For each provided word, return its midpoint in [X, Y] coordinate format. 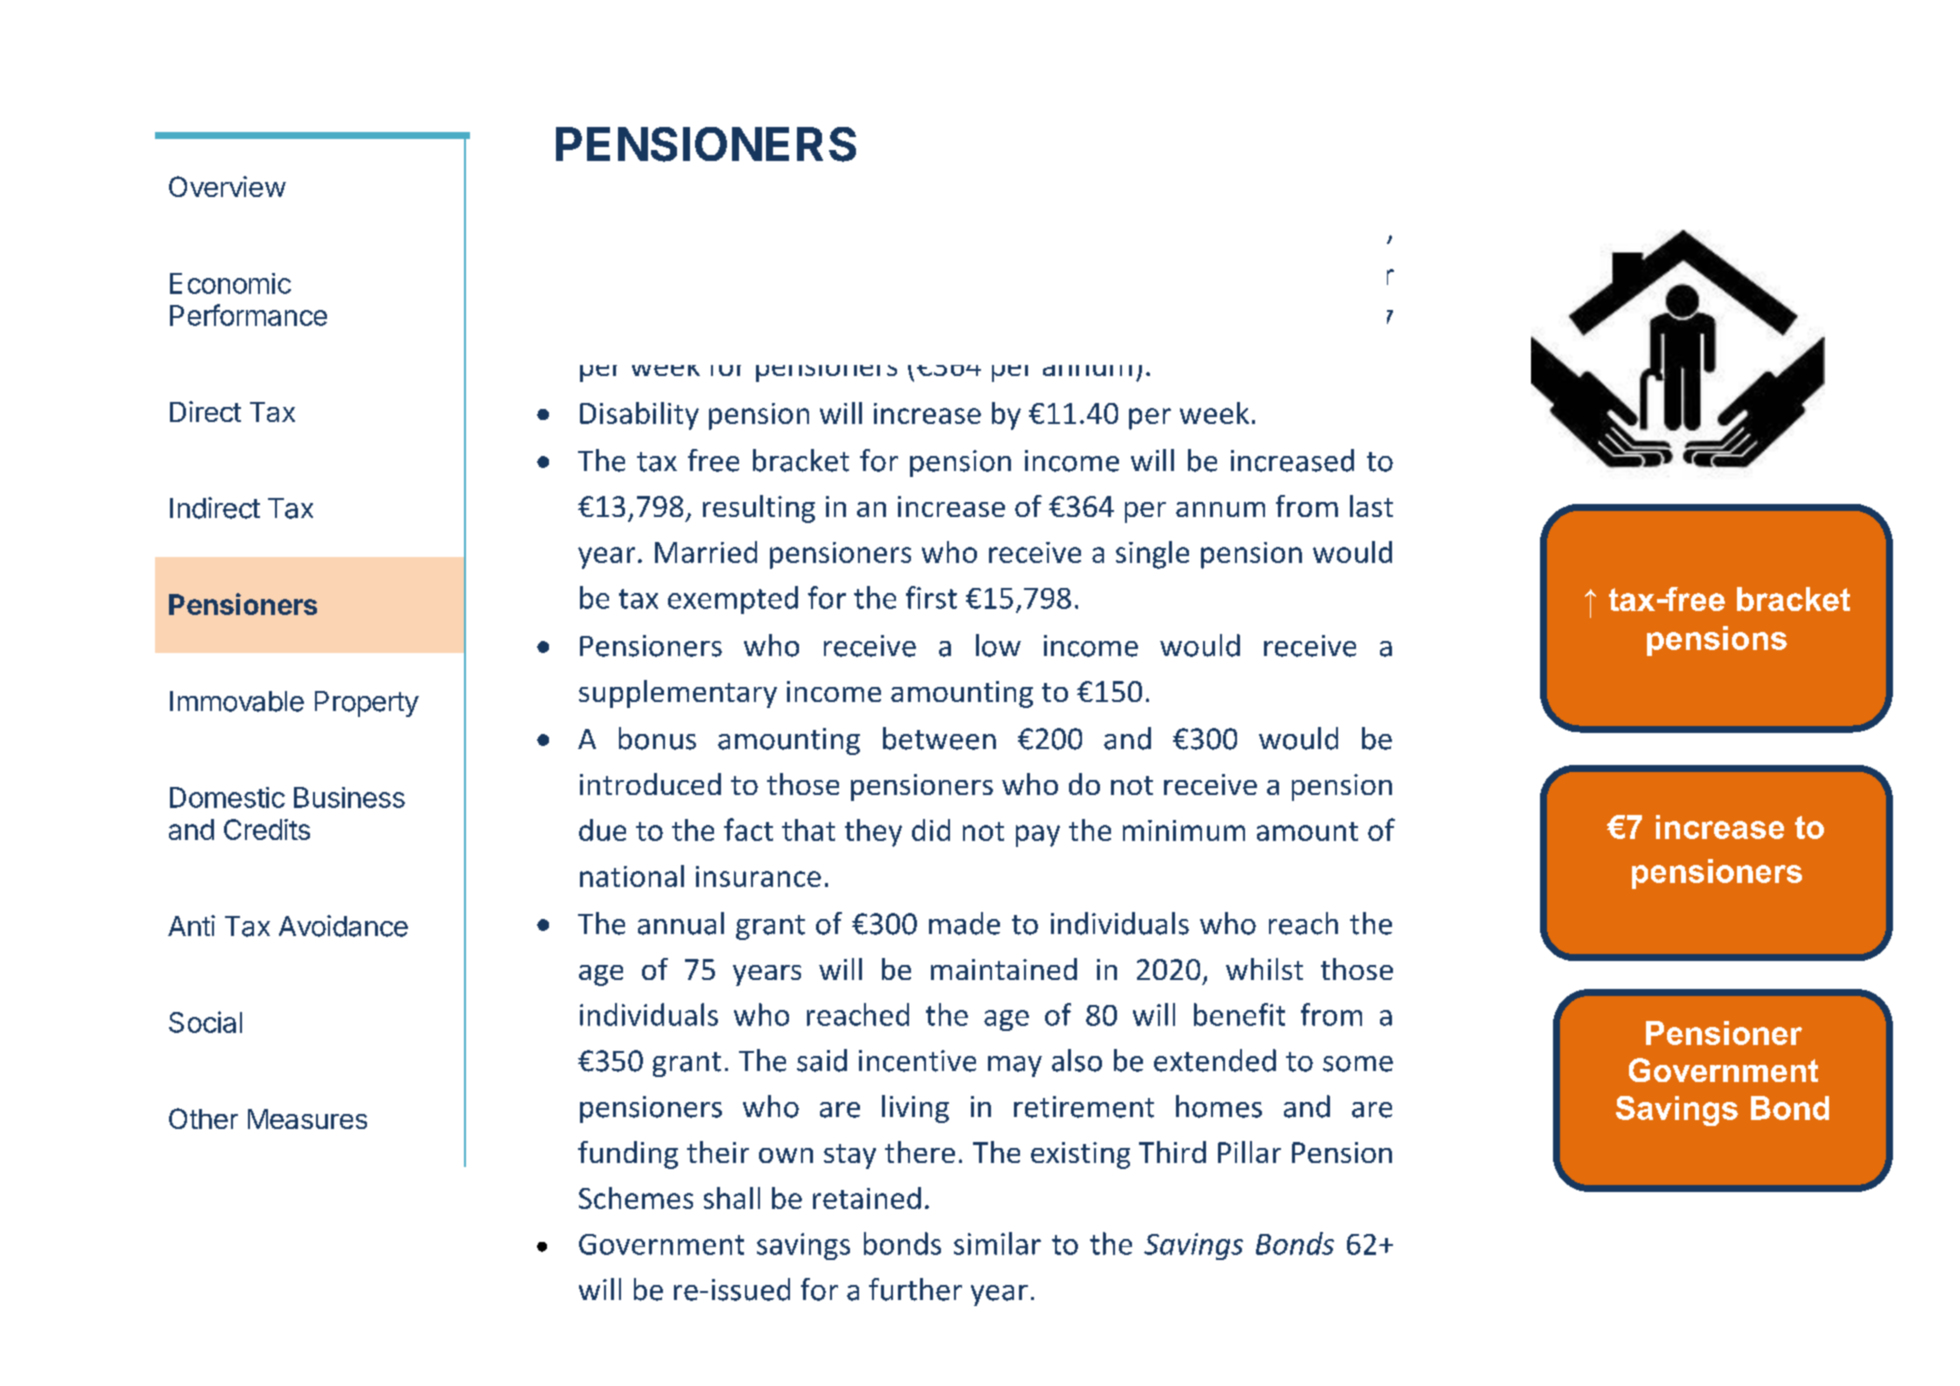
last [1371, 506]
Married [706, 552]
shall [732, 1198]
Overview [227, 186]
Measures [307, 1119]
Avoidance [343, 926]
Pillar [1249, 1152]
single [1152, 555]
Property [367, 704]
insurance [758, 876]
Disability [639, 416]
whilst [1264, 969]
